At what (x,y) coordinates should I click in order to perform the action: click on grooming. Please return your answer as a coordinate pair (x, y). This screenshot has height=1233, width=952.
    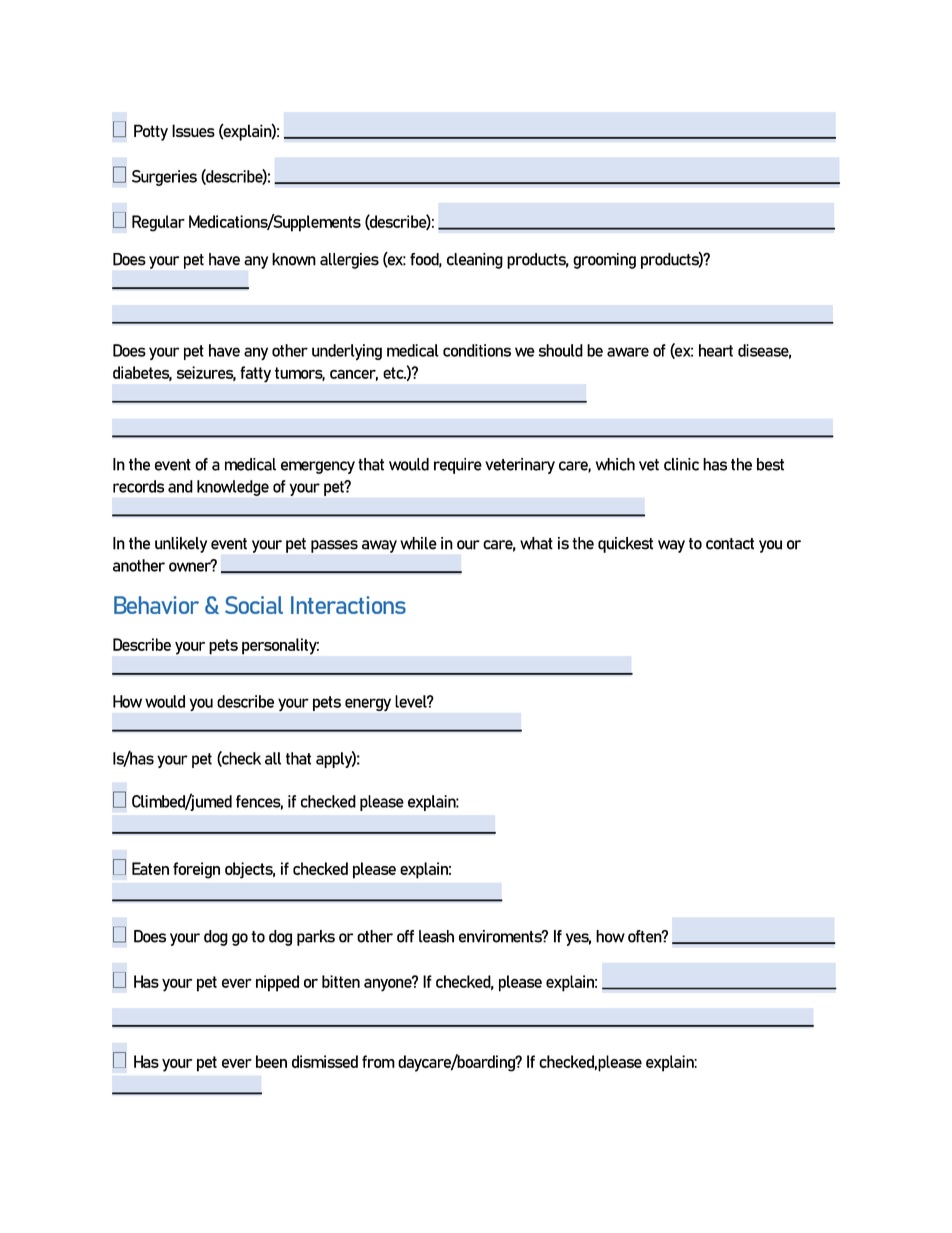
    Looking at the image, I should click on (604, 261).
